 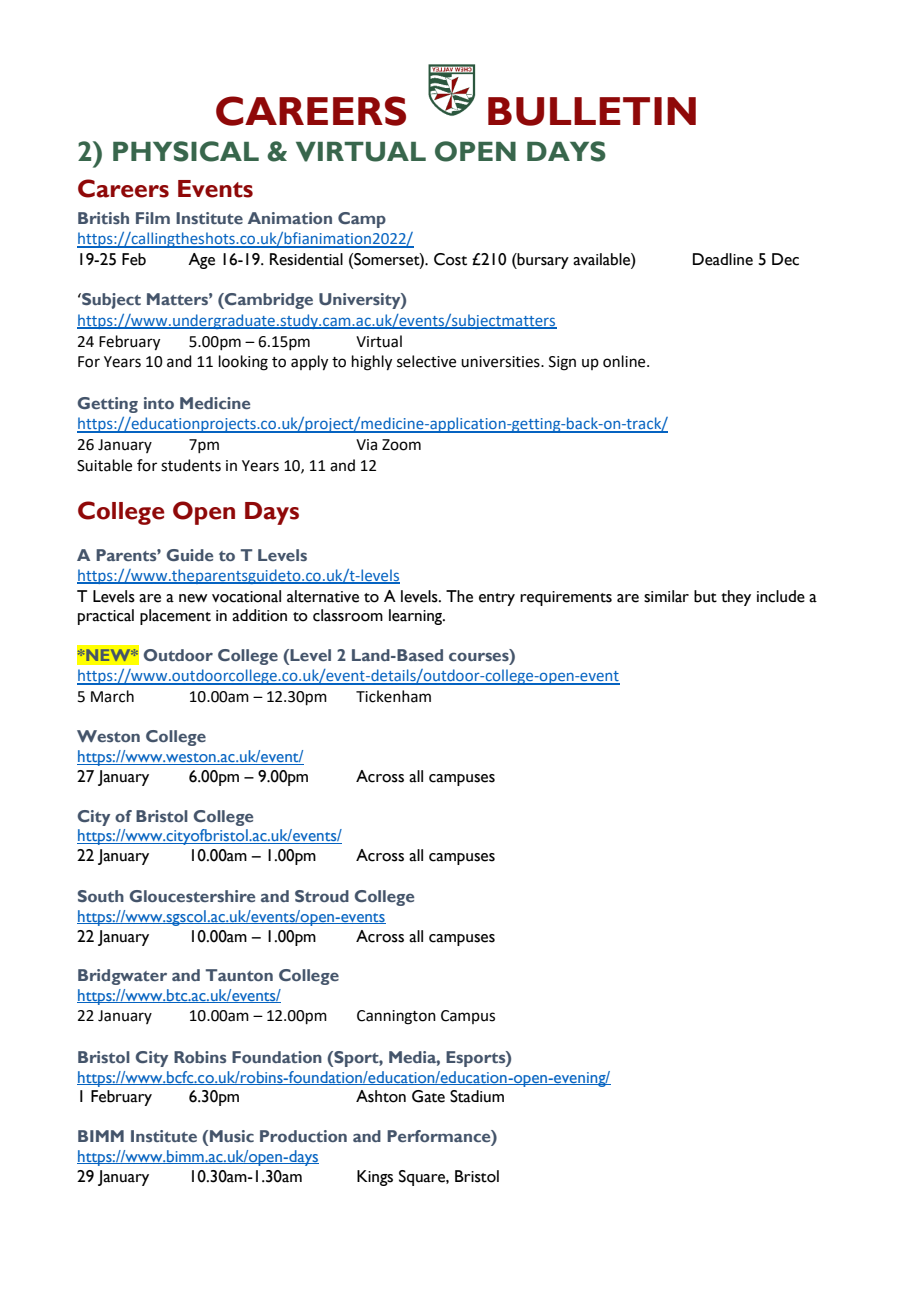 I want to click on Gate, so click(x=428, y=1096).
